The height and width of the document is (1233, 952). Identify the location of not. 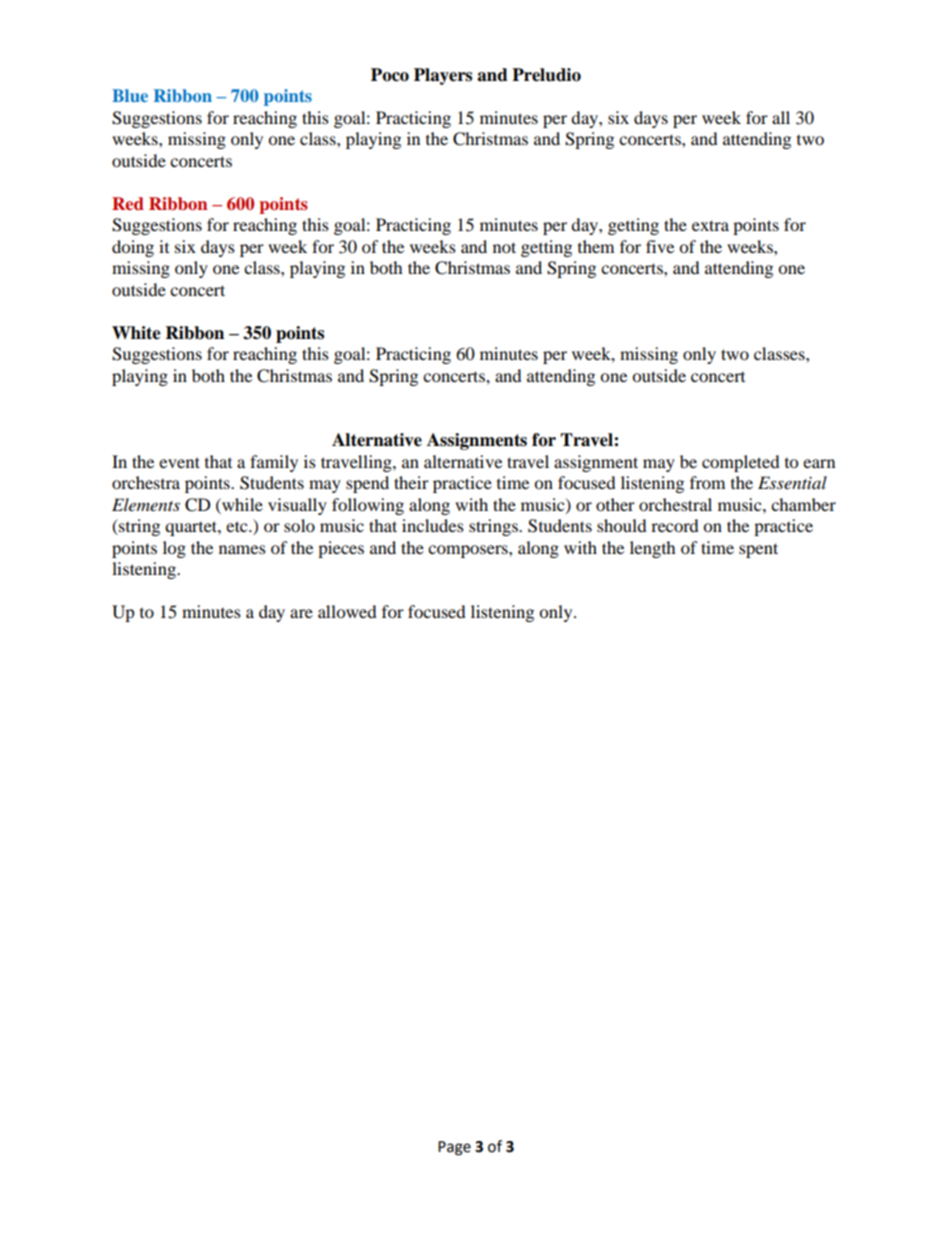
(504, 247).
